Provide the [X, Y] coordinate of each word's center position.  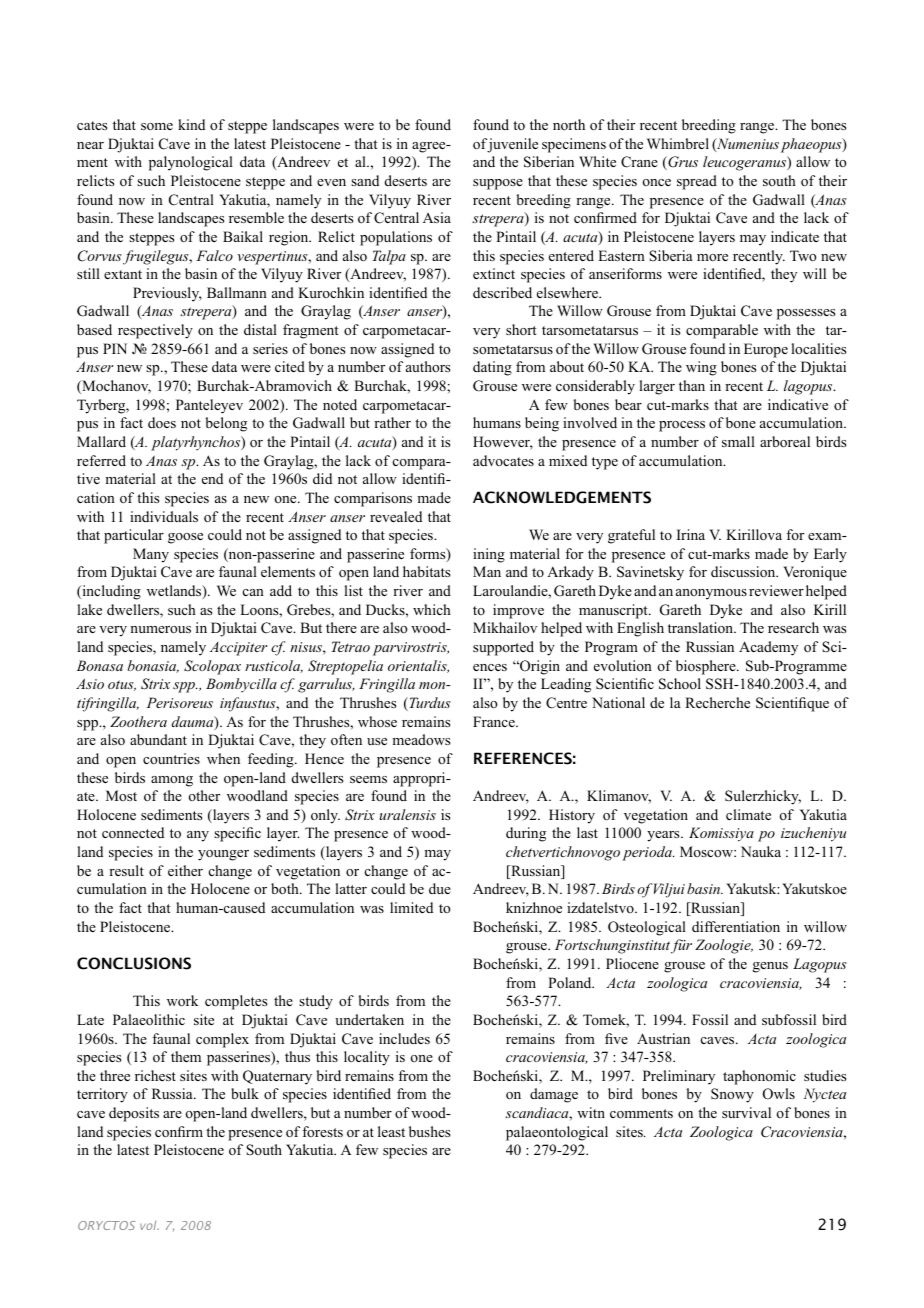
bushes [429, 1131]
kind [191, 124]
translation [702, 627]
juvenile [512, 145]
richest [155, 1075]
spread [697, 182]
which [432, 609]
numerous [160, 629]
